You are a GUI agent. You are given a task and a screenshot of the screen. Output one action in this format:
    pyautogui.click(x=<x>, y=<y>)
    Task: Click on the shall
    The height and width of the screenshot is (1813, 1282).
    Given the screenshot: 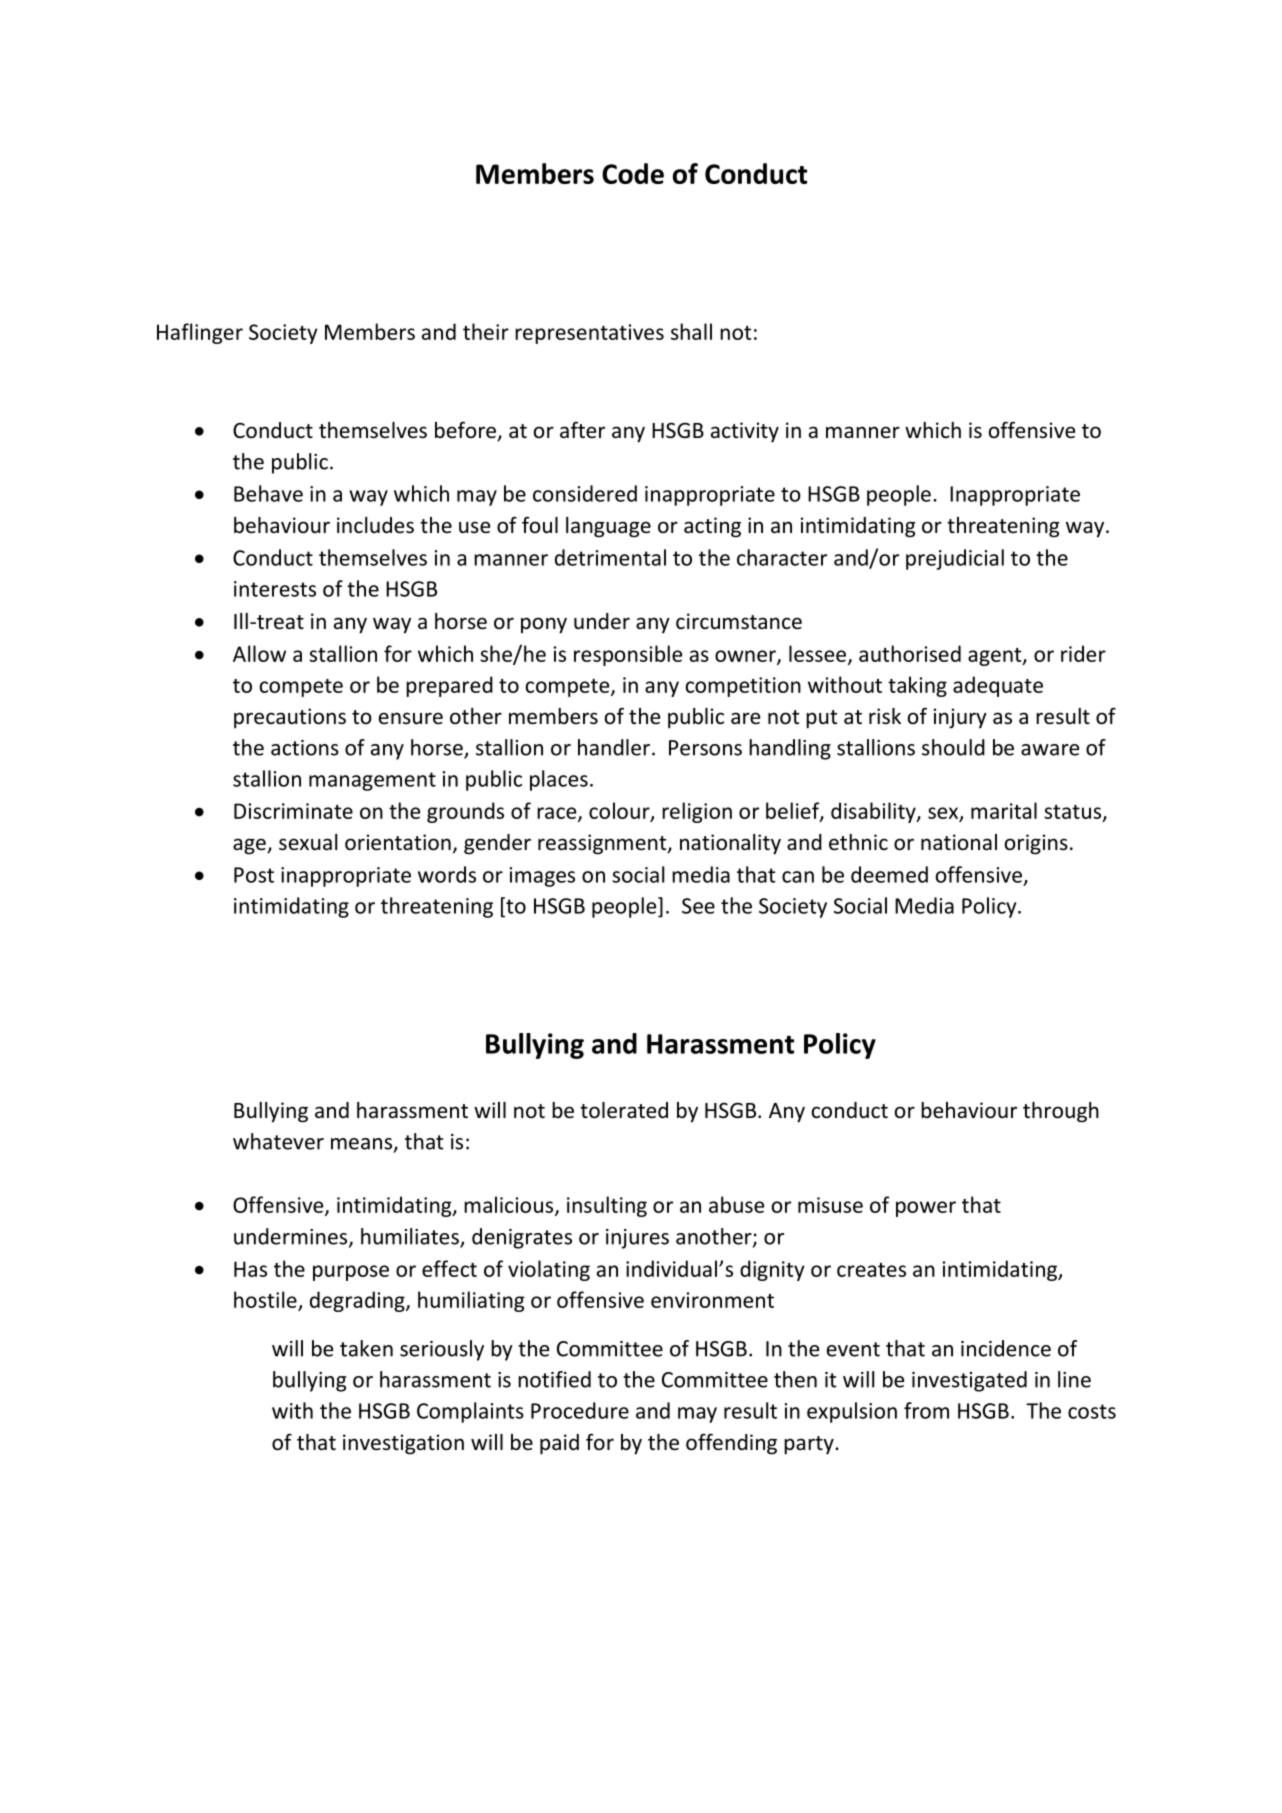 What is the action you would take?
    pyautogui.click(x=691, y=331)
